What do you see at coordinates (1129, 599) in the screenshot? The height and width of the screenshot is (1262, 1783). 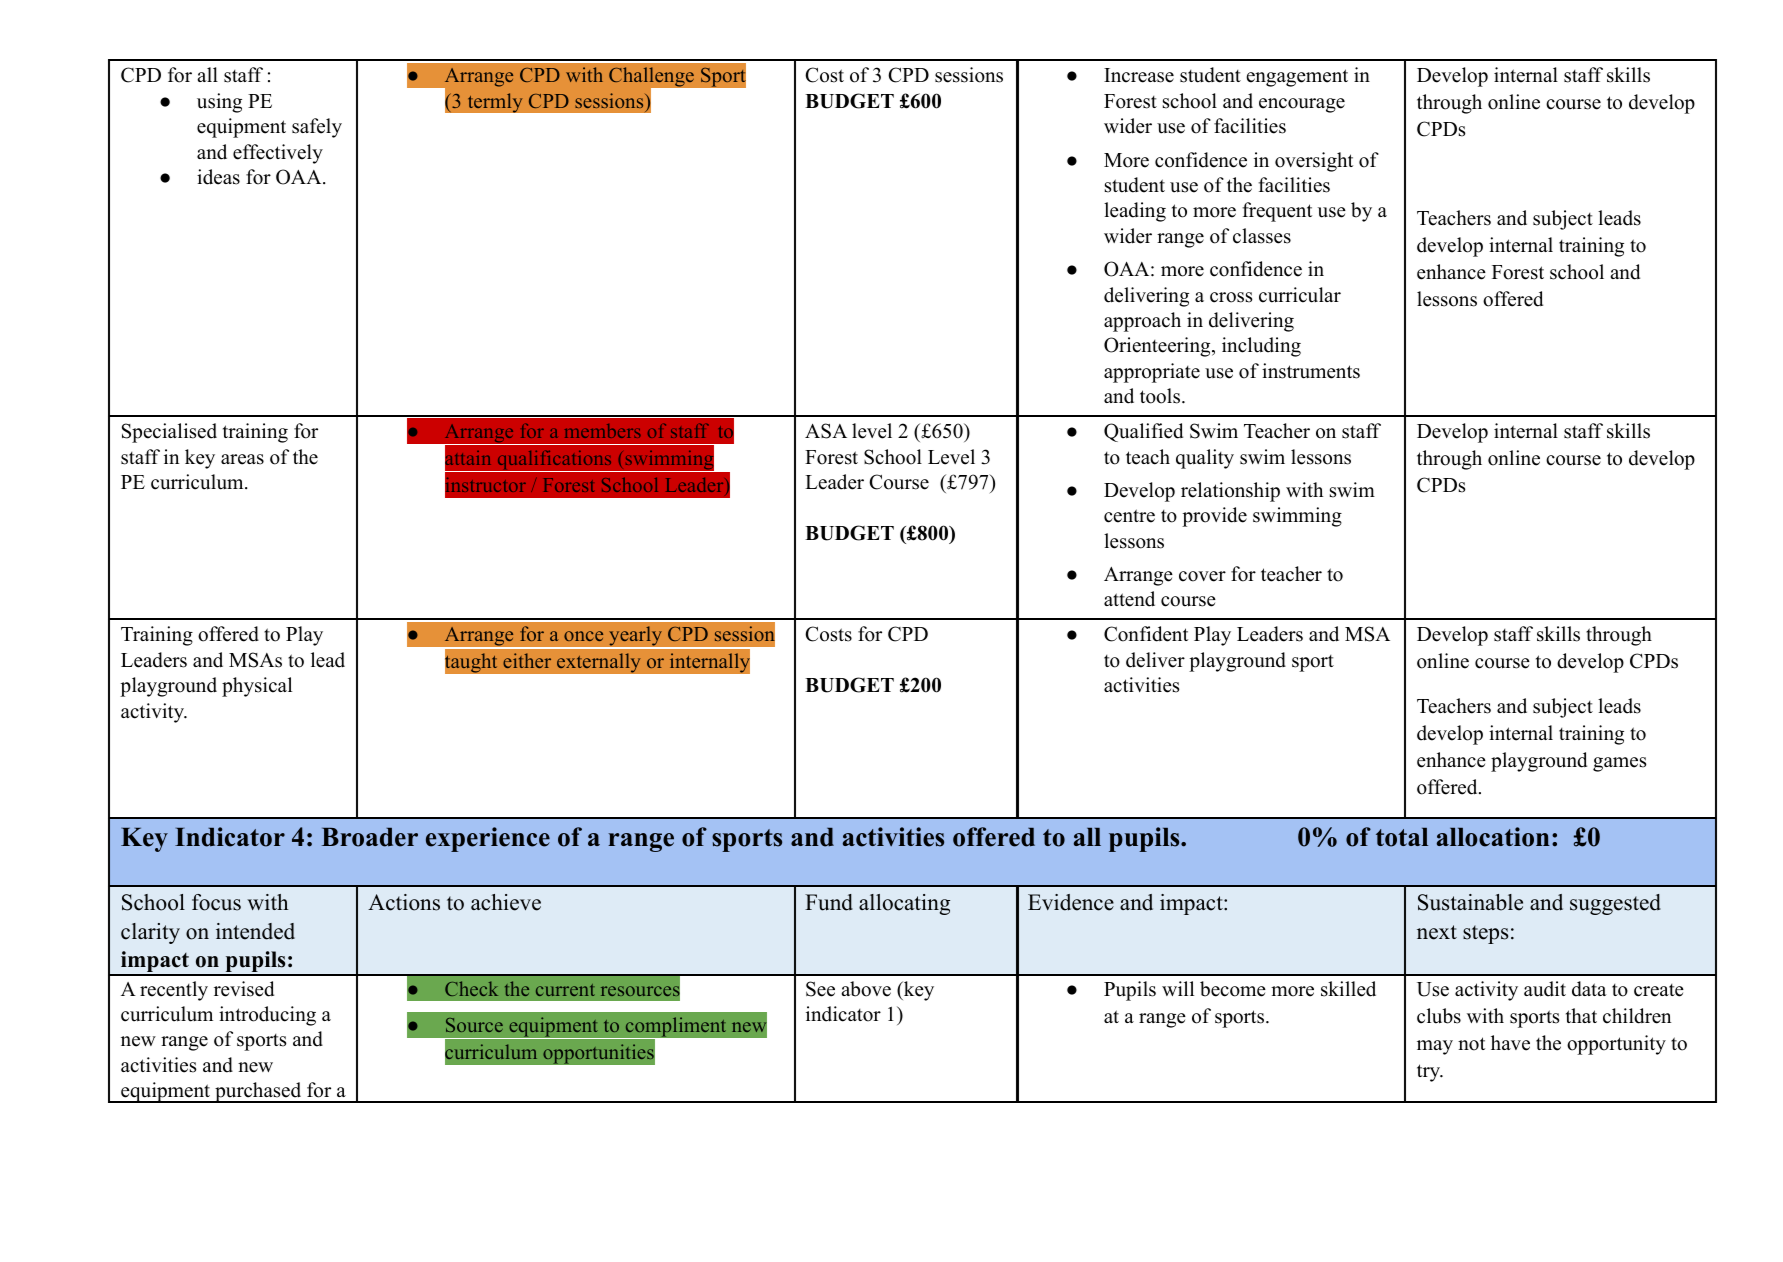 I see `attend` at bounding box center [1129, 599].
